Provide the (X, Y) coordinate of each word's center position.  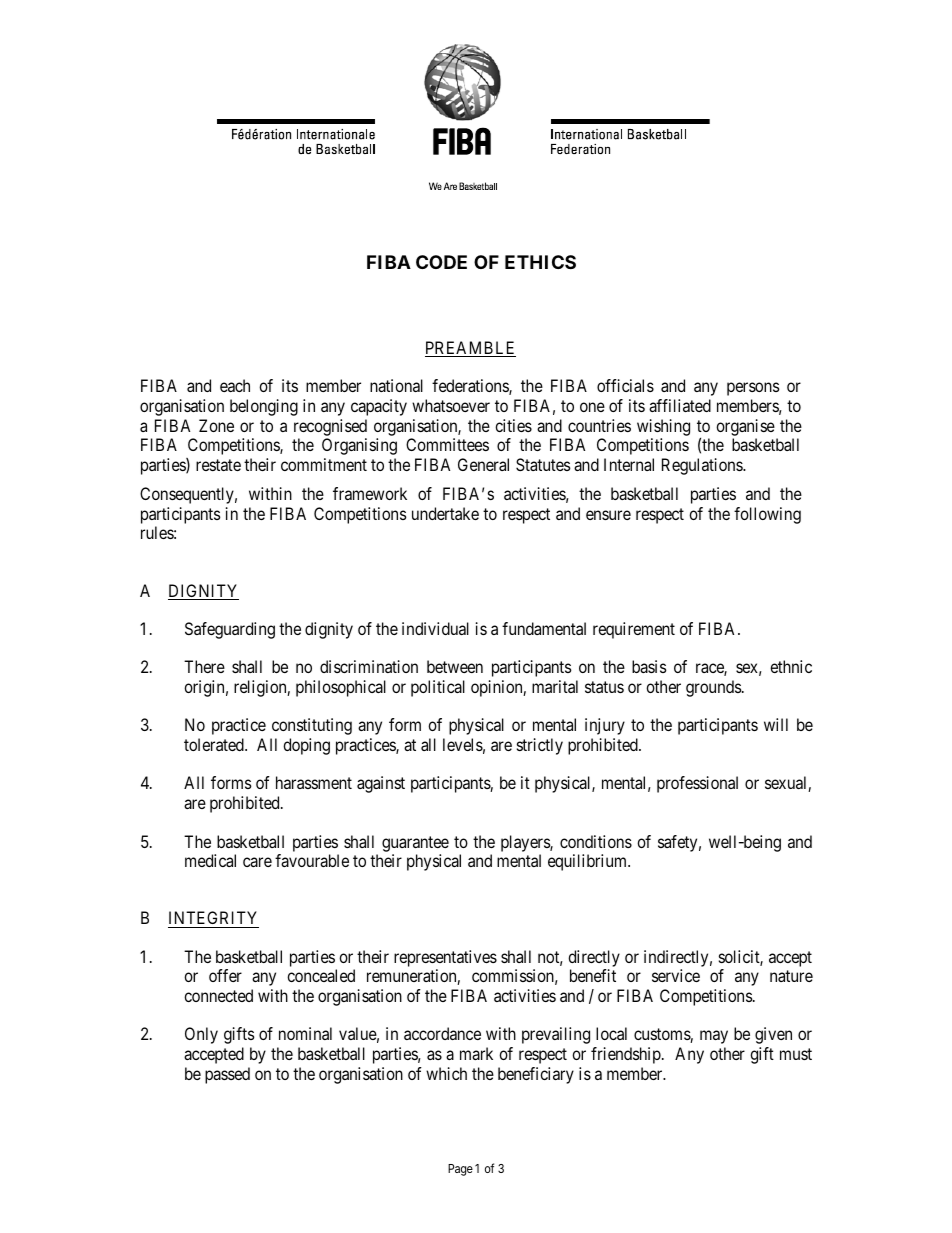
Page (460, 1170)
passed (227, 1075)
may (714, 1037)
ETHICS (540, 262)
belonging (264, 407)
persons (753, 389)
